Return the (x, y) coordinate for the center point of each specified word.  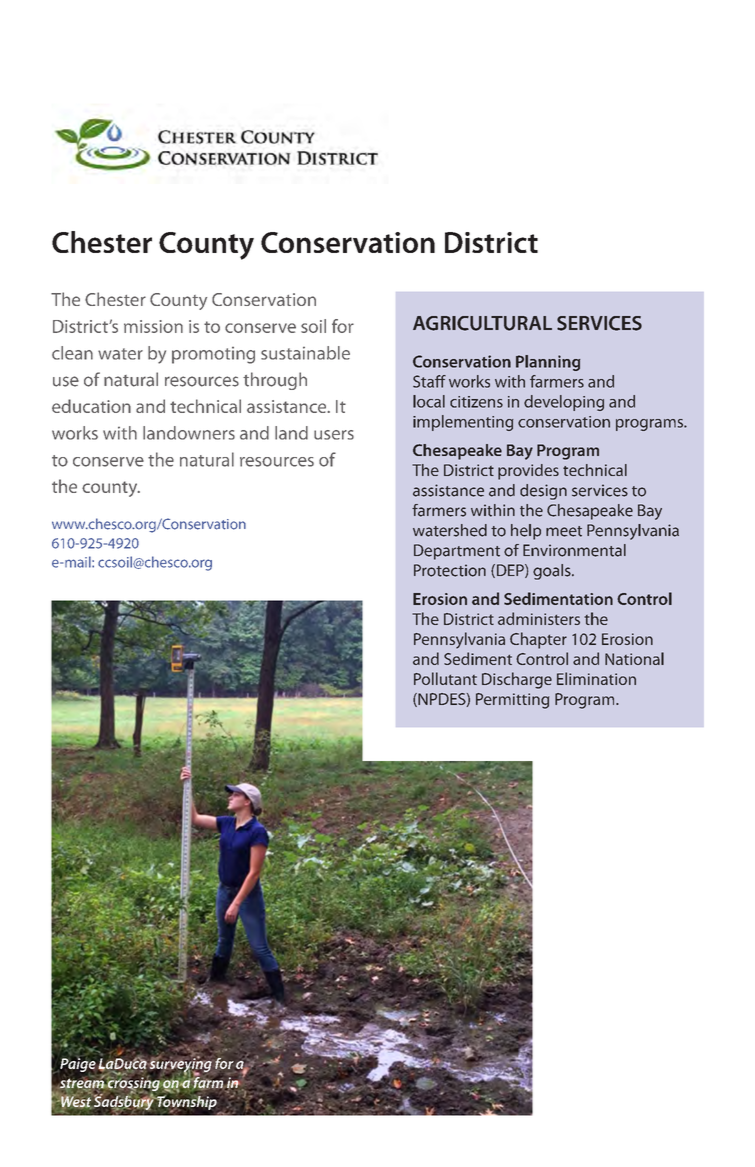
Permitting (512, 701)
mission (153, 326)
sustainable (305, 353)
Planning (548, 363)
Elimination (596, 678)
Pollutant (445, 678)
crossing (133, 1084)
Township (186, 1103)
